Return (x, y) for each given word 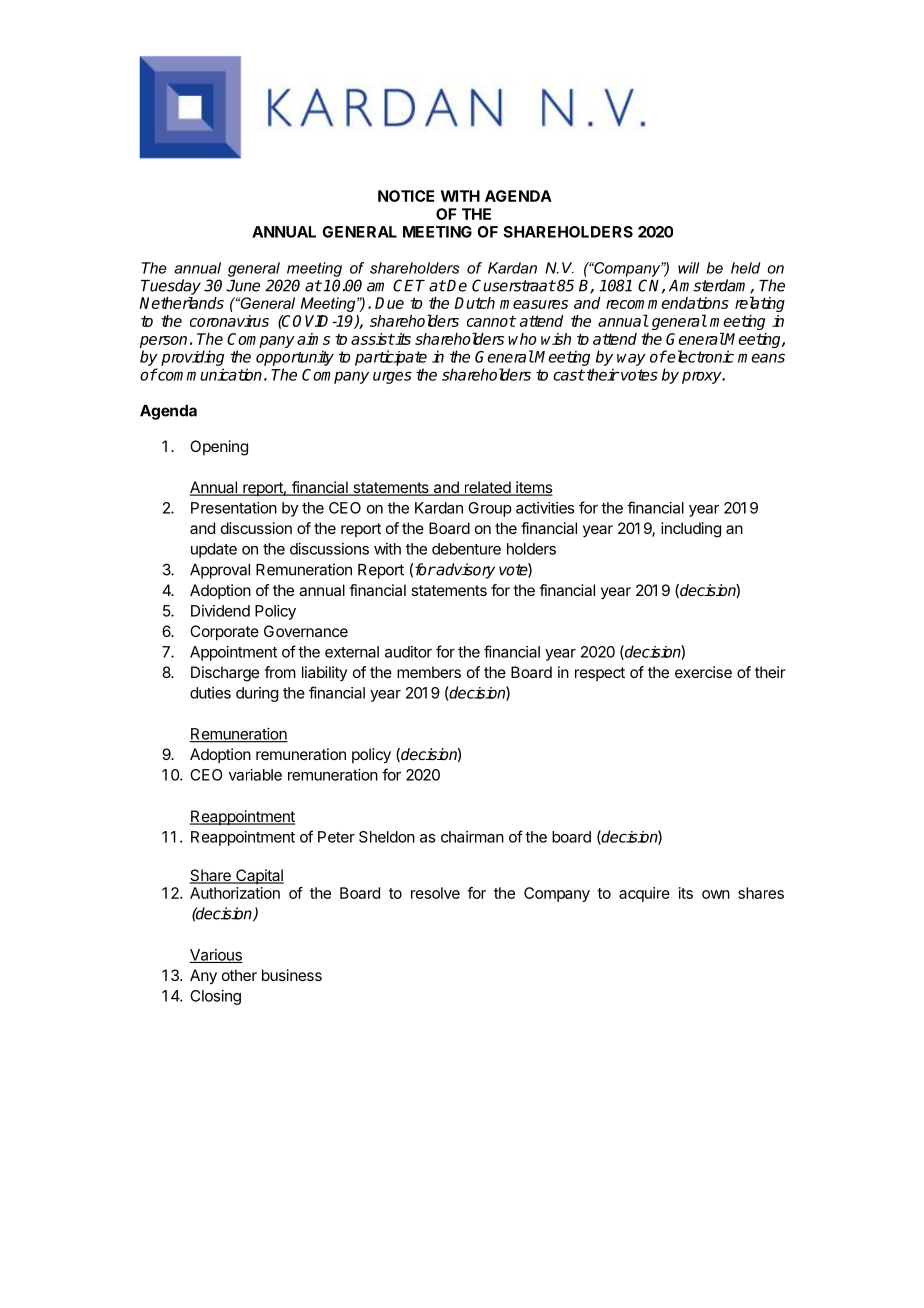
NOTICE (406, 196)
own (716, 894)
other (239, 975)
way (631, 359)
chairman (472, 837)
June (243, 286)
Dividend (220, 611)
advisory (465, 571)
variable (255, 775)
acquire (644, 894)
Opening (219, 448)
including (691, 530)
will (689, 268)
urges (392, 377)
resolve (435, 893)
